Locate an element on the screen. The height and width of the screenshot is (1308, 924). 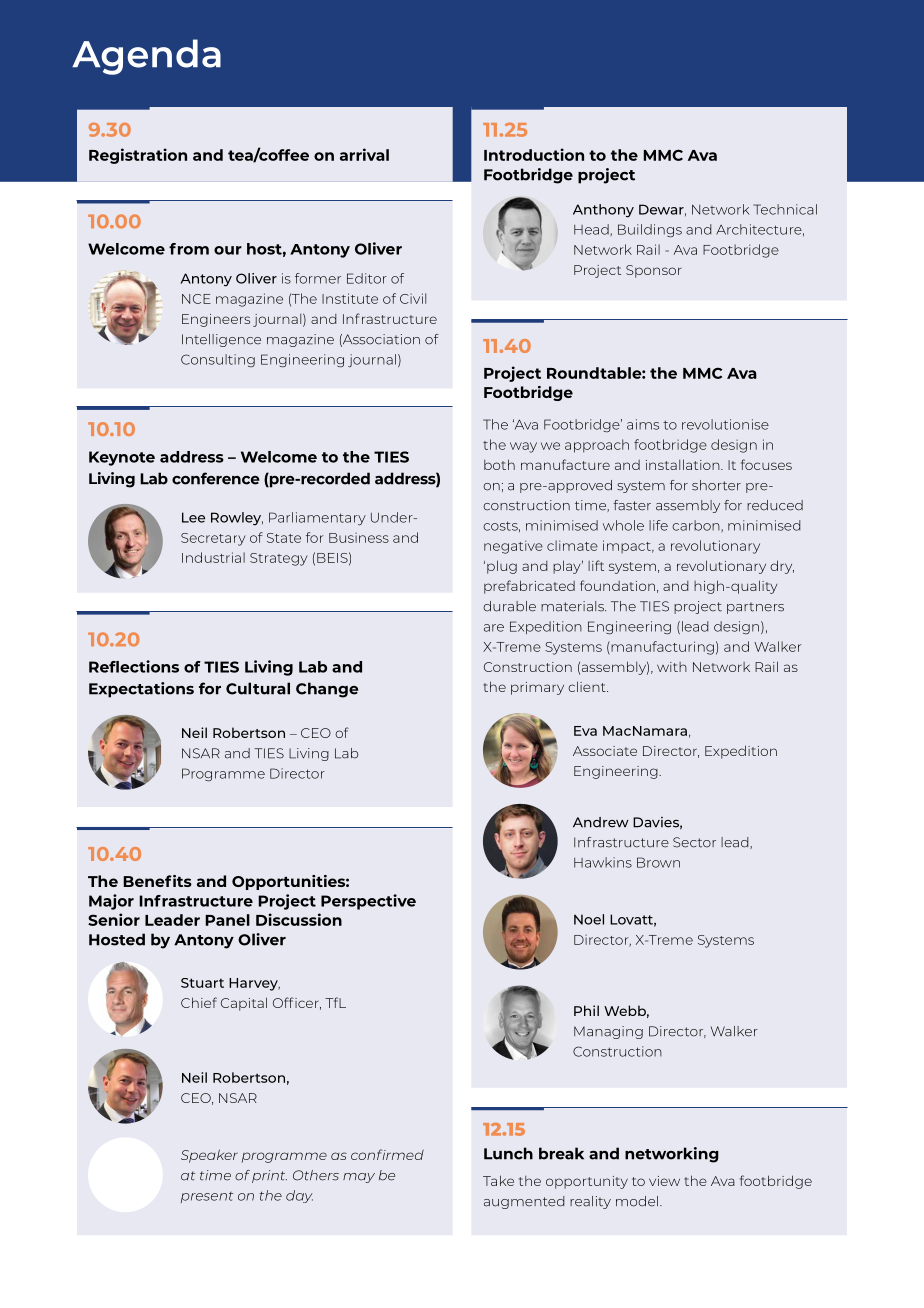
view is located at coordinates (664, 1181).
